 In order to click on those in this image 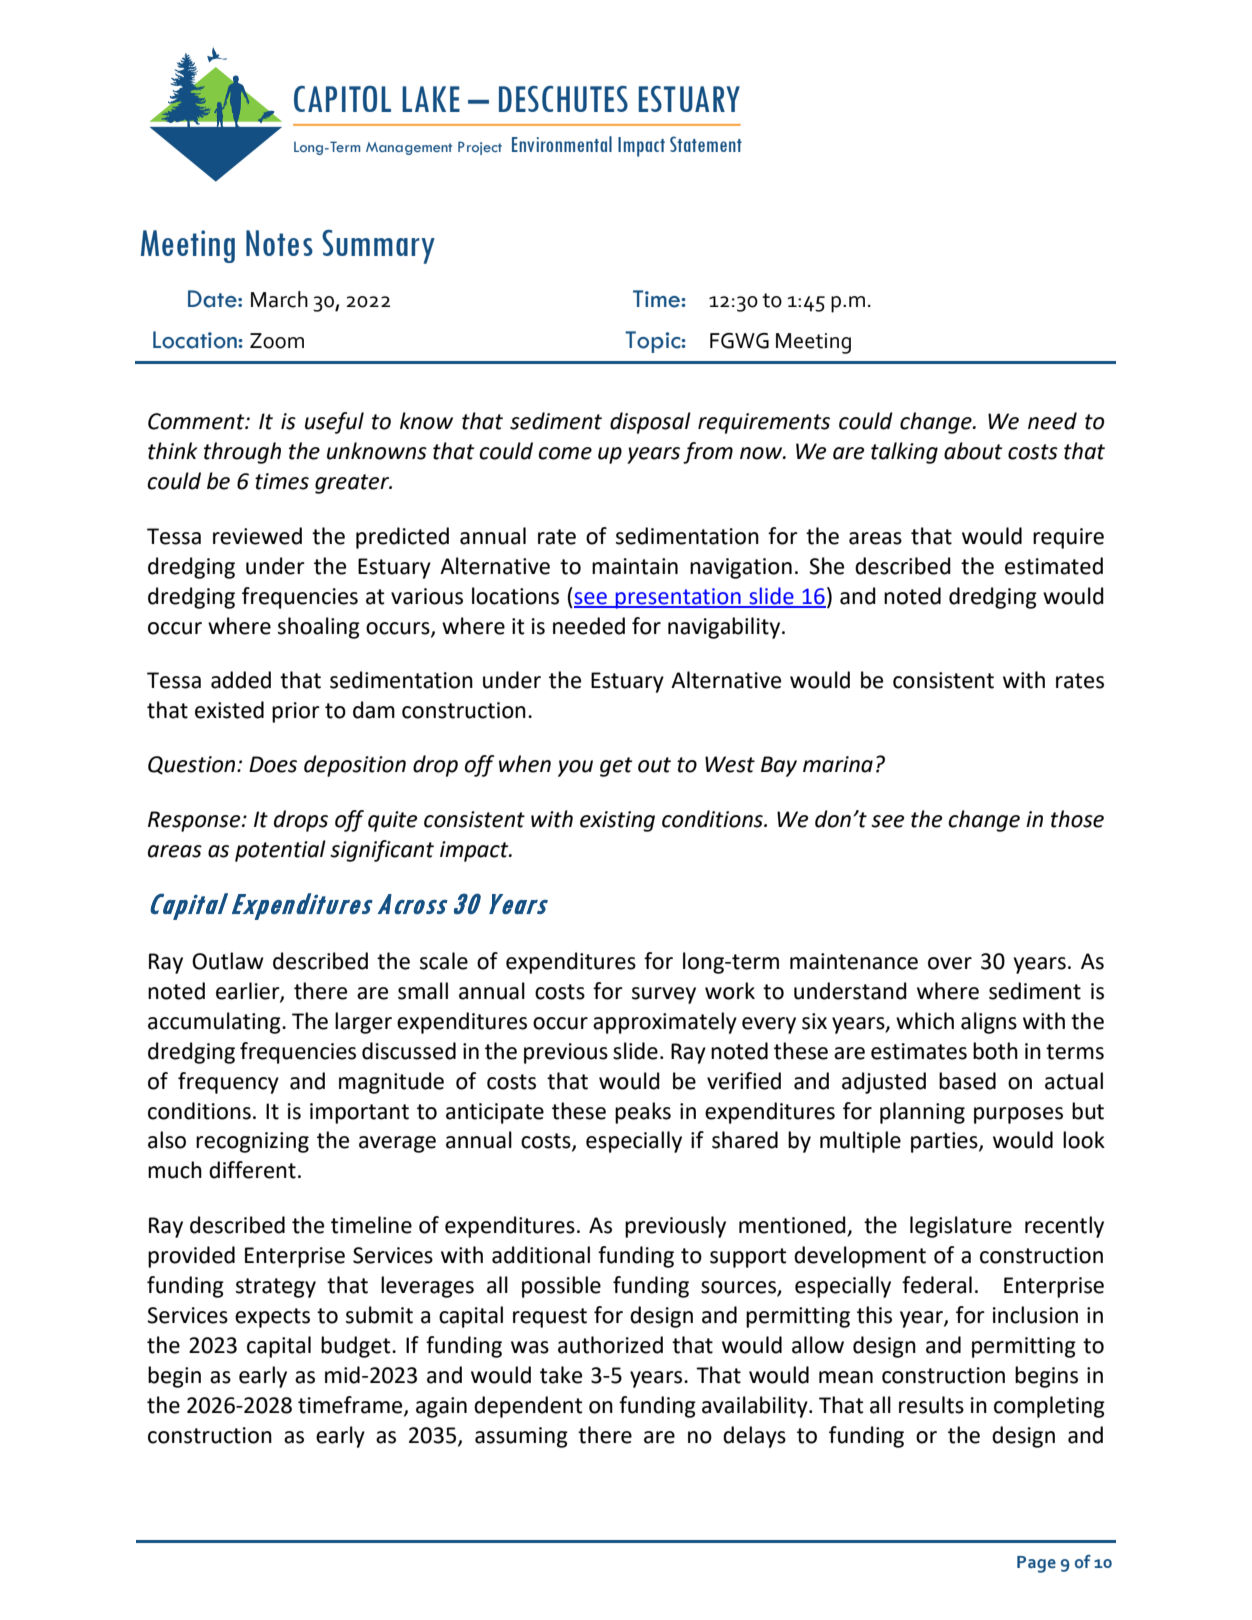, I will do `click(1077, 819)`.
